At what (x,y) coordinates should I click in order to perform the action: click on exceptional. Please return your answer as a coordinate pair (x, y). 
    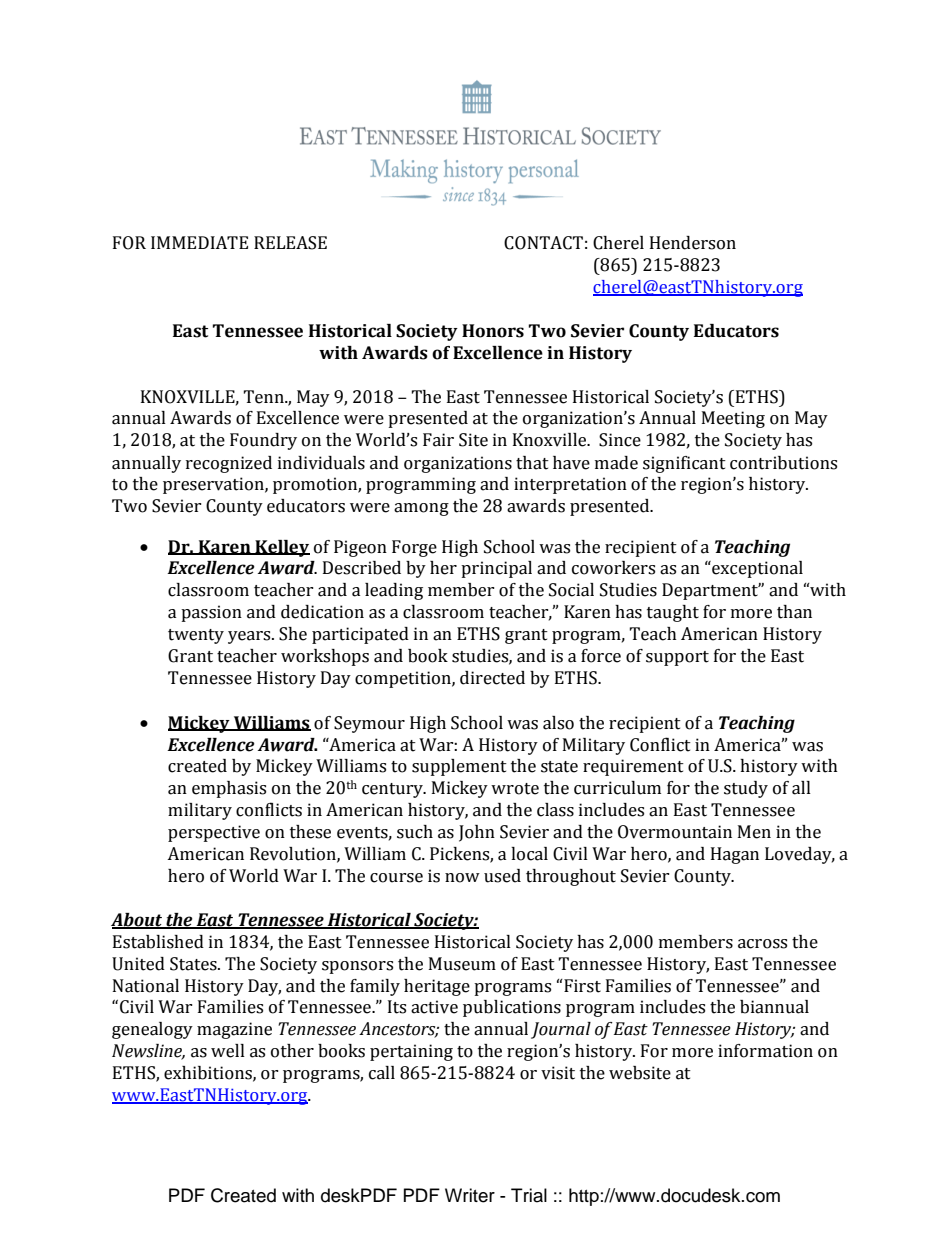
    Looking at the image, I should click on (756, 569).
